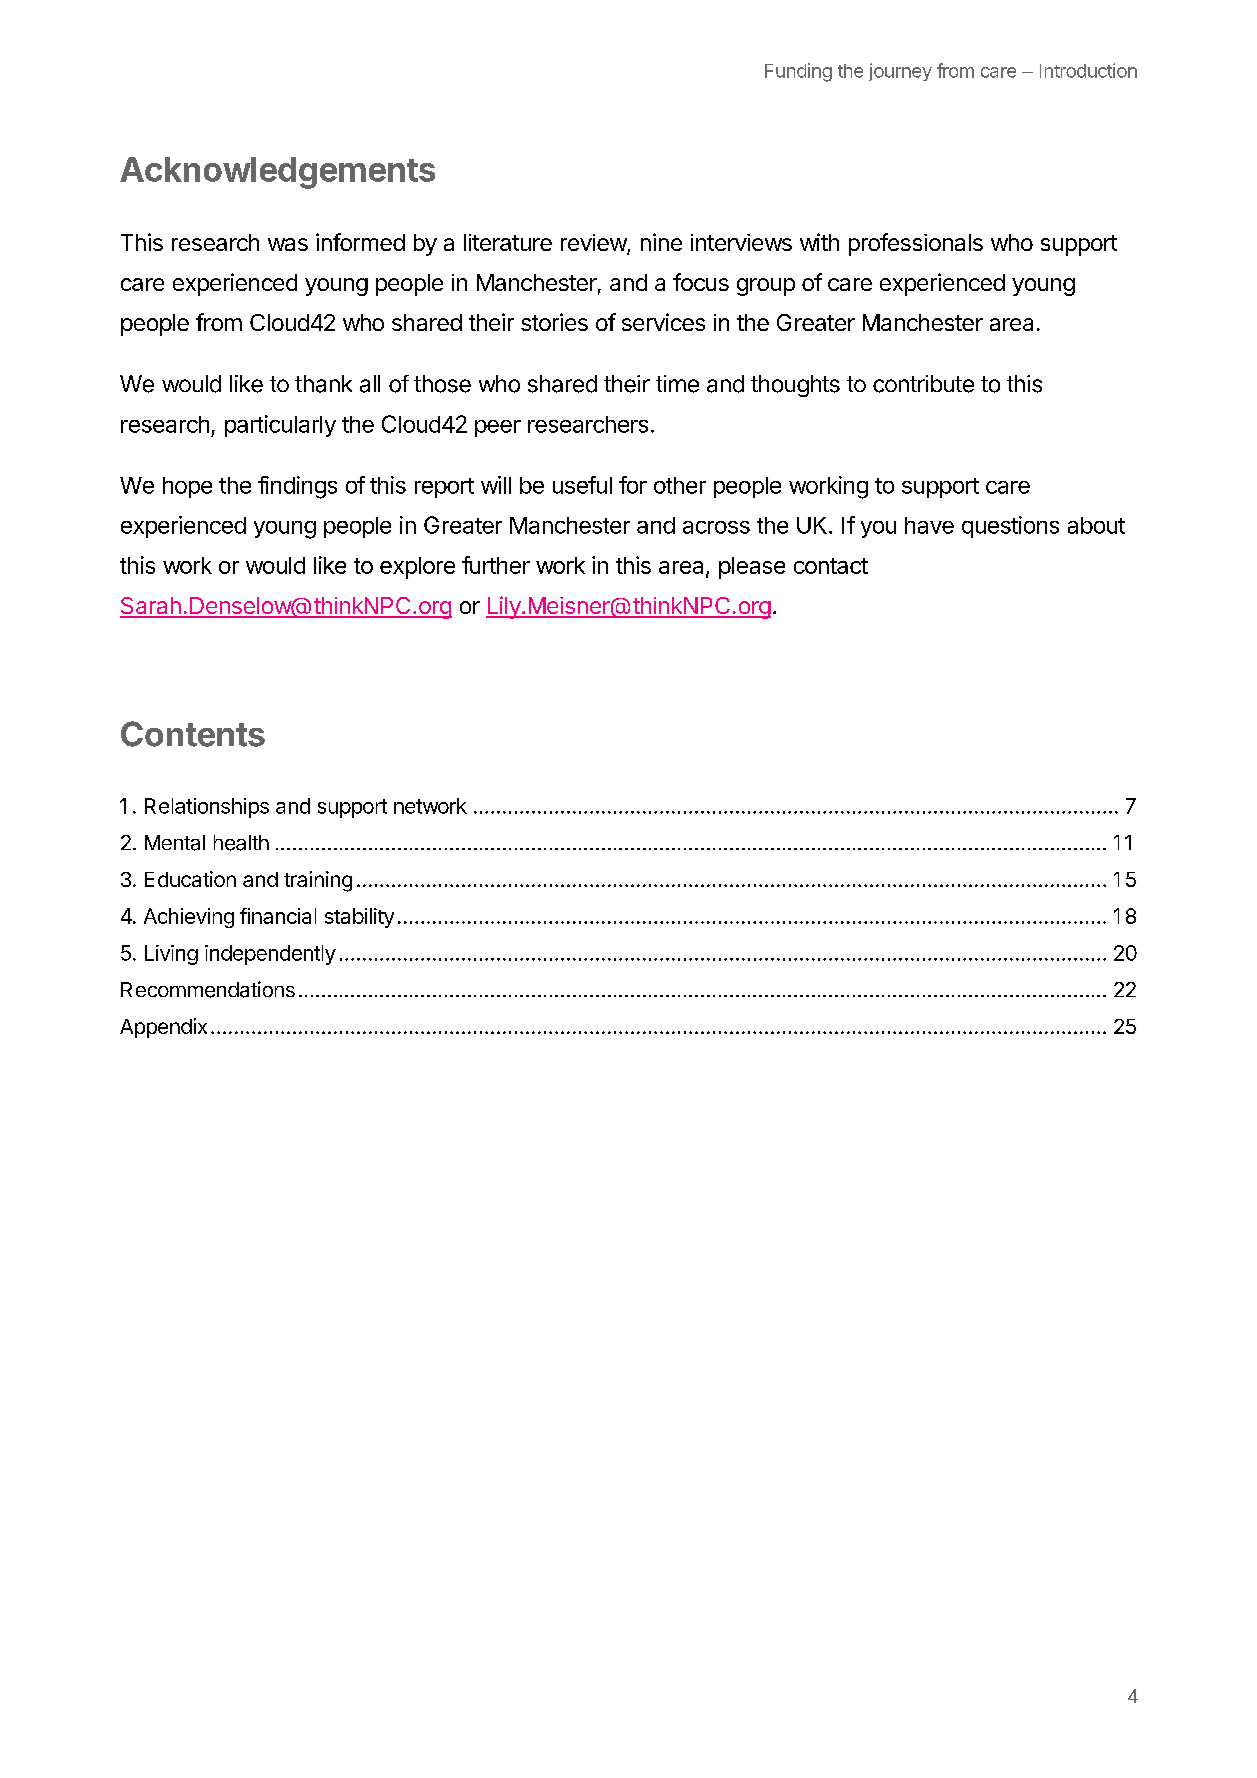 This page has width=1257, height=1778. I want to click on particularly, so click(280, 426).
